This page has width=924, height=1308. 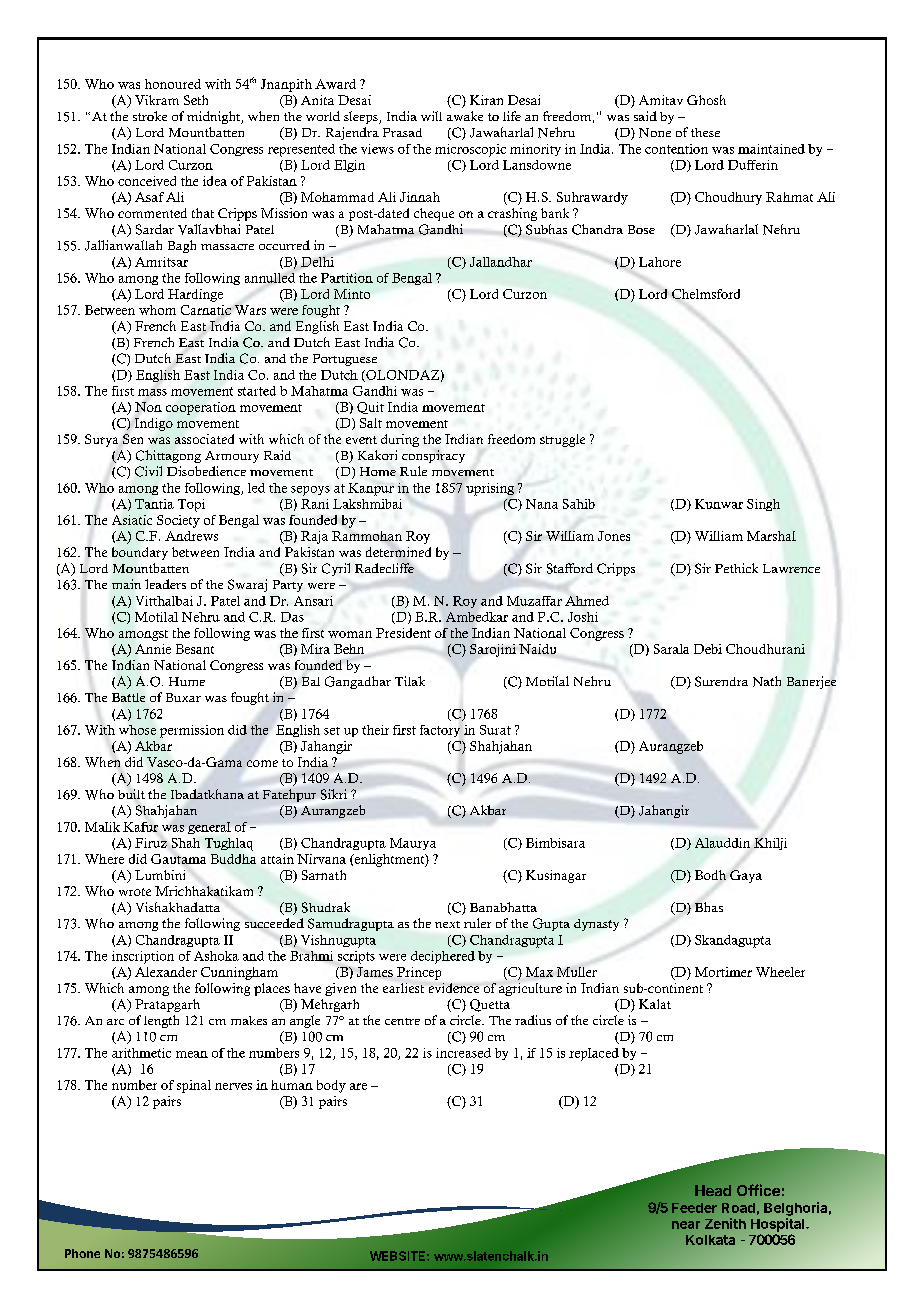 What do you see at coordinates (706, 294) in the page?
I see `Chelmsford` at bounding box center [706, 294].
